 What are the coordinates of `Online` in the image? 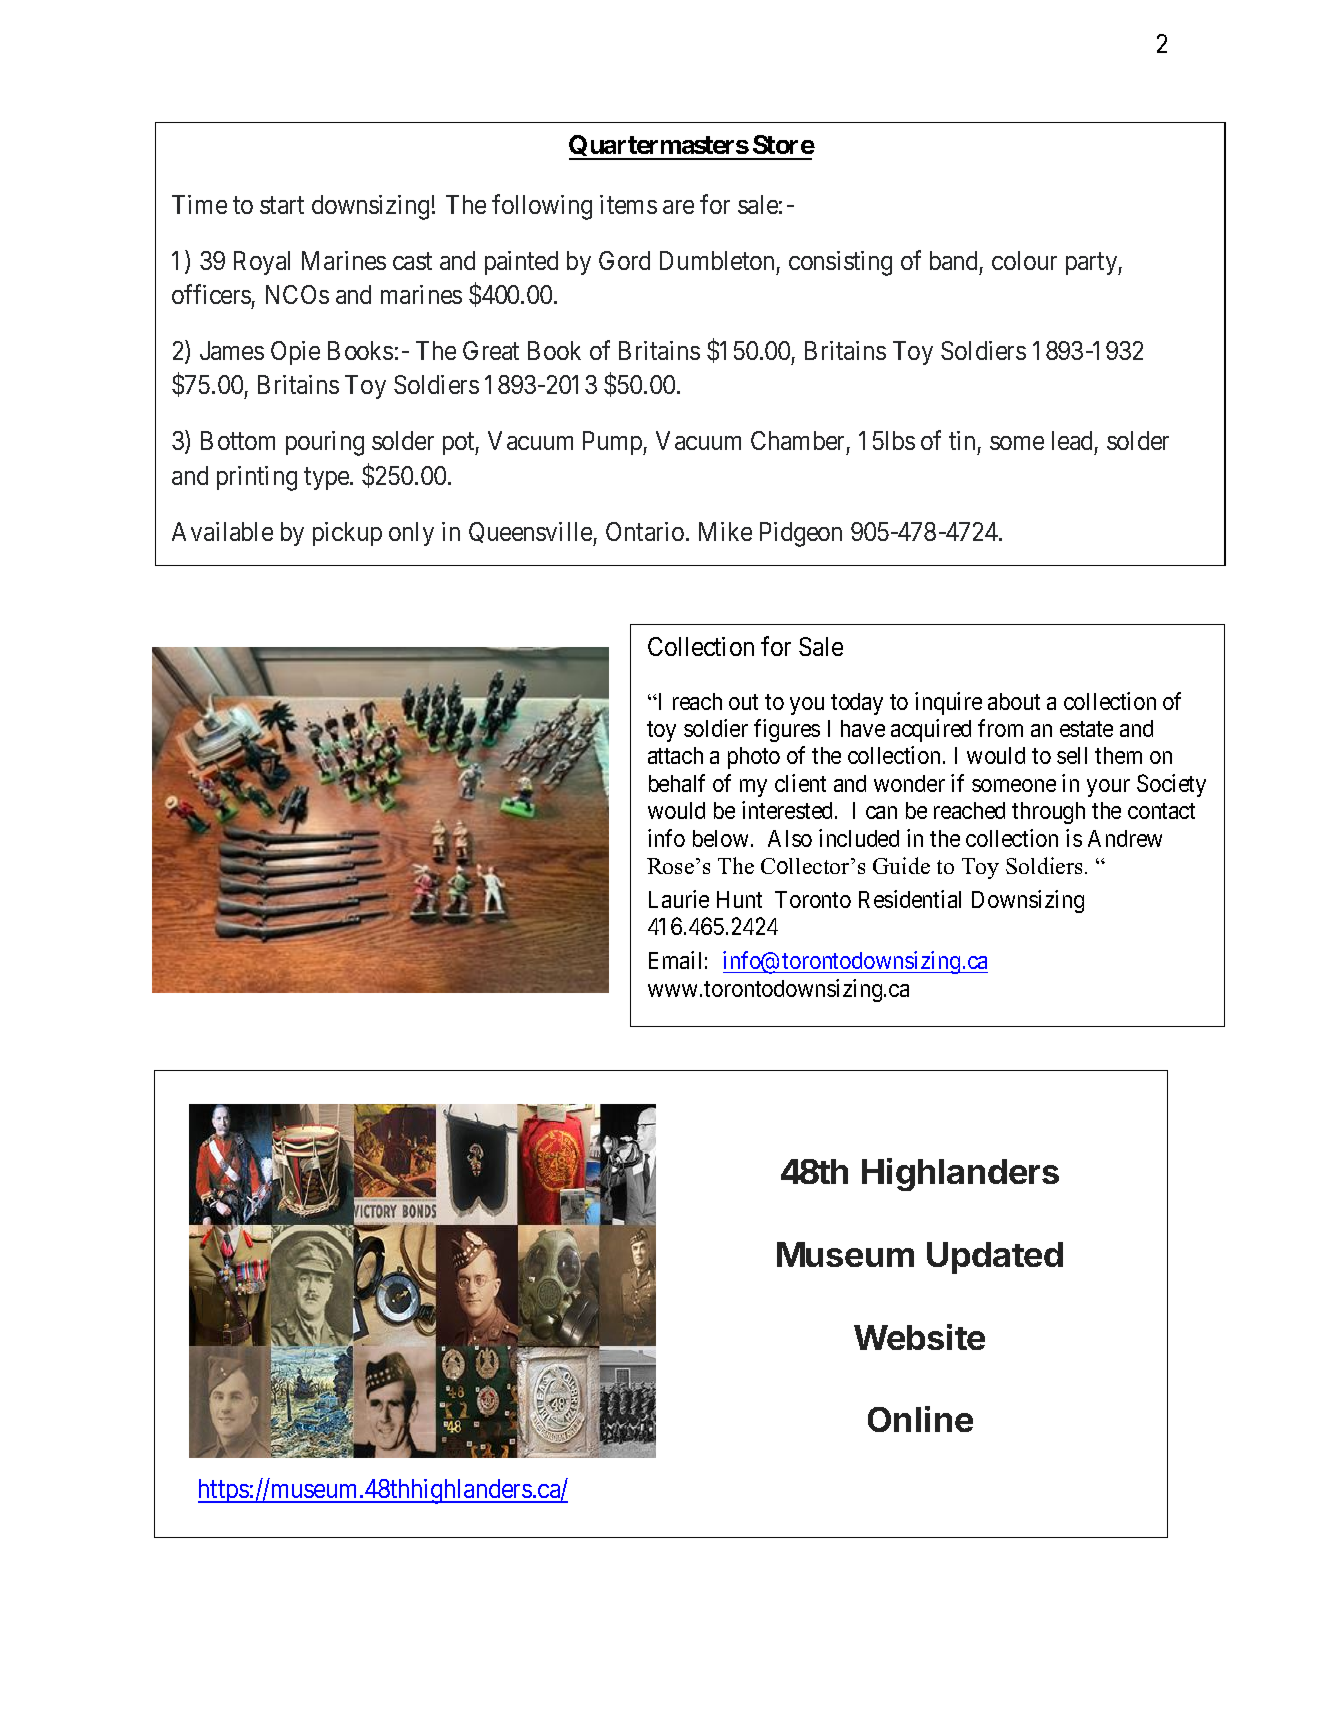 It's located at (920, 1419).
